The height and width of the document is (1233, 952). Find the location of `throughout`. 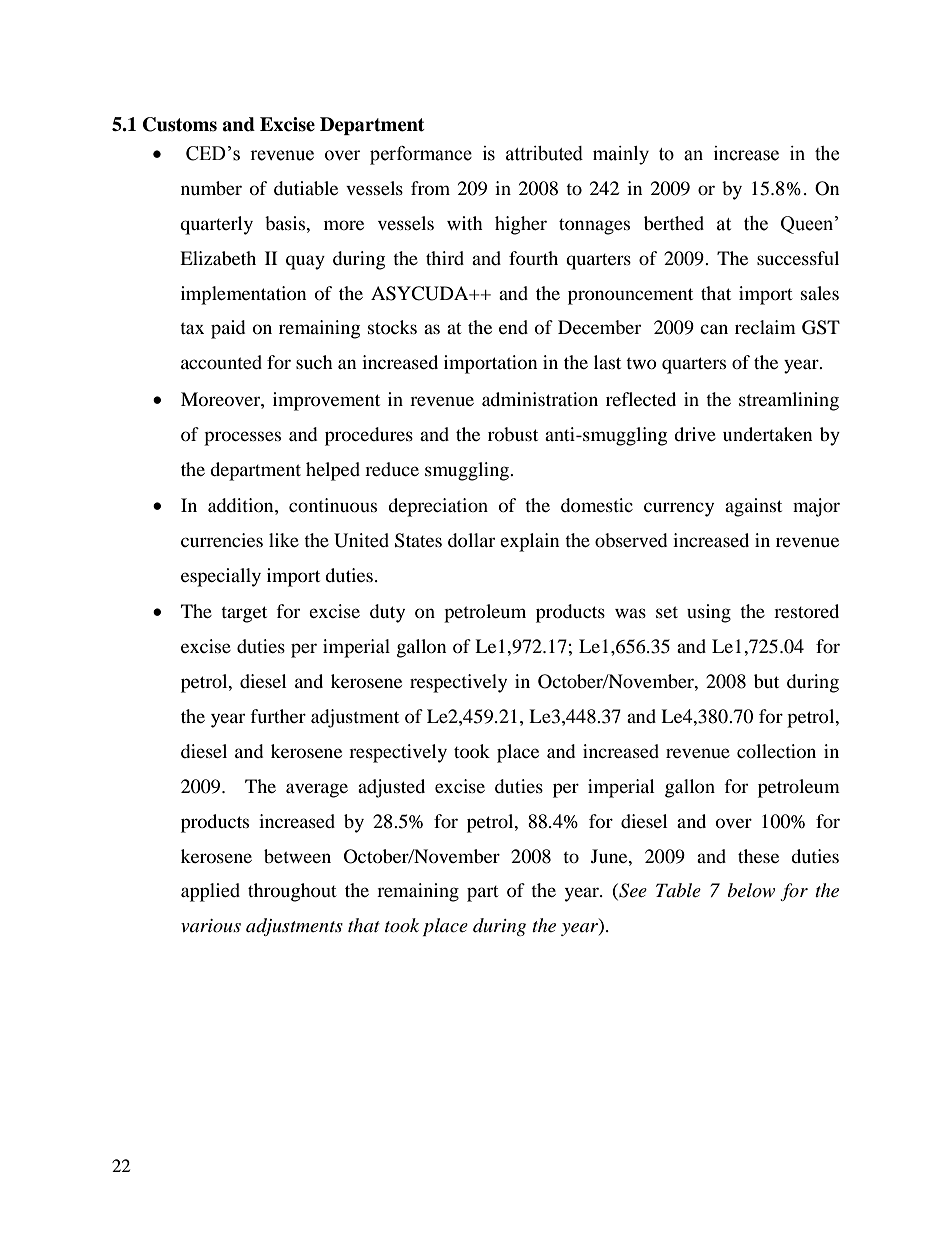

throughout is located at coordinates (292, 892).
